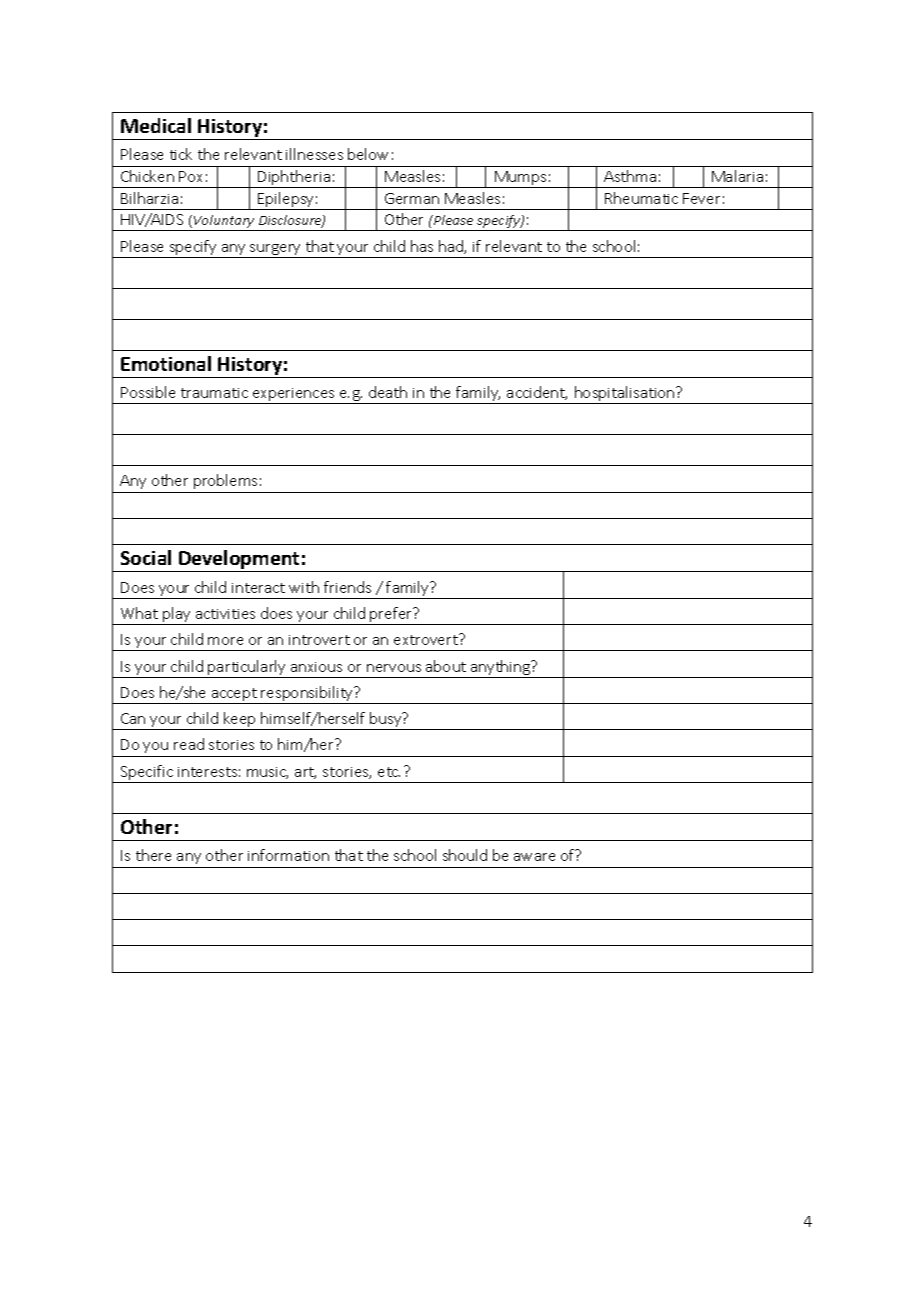 The width and height of the document is (924, 1308). I want to click on tick, so click(181, 154).
